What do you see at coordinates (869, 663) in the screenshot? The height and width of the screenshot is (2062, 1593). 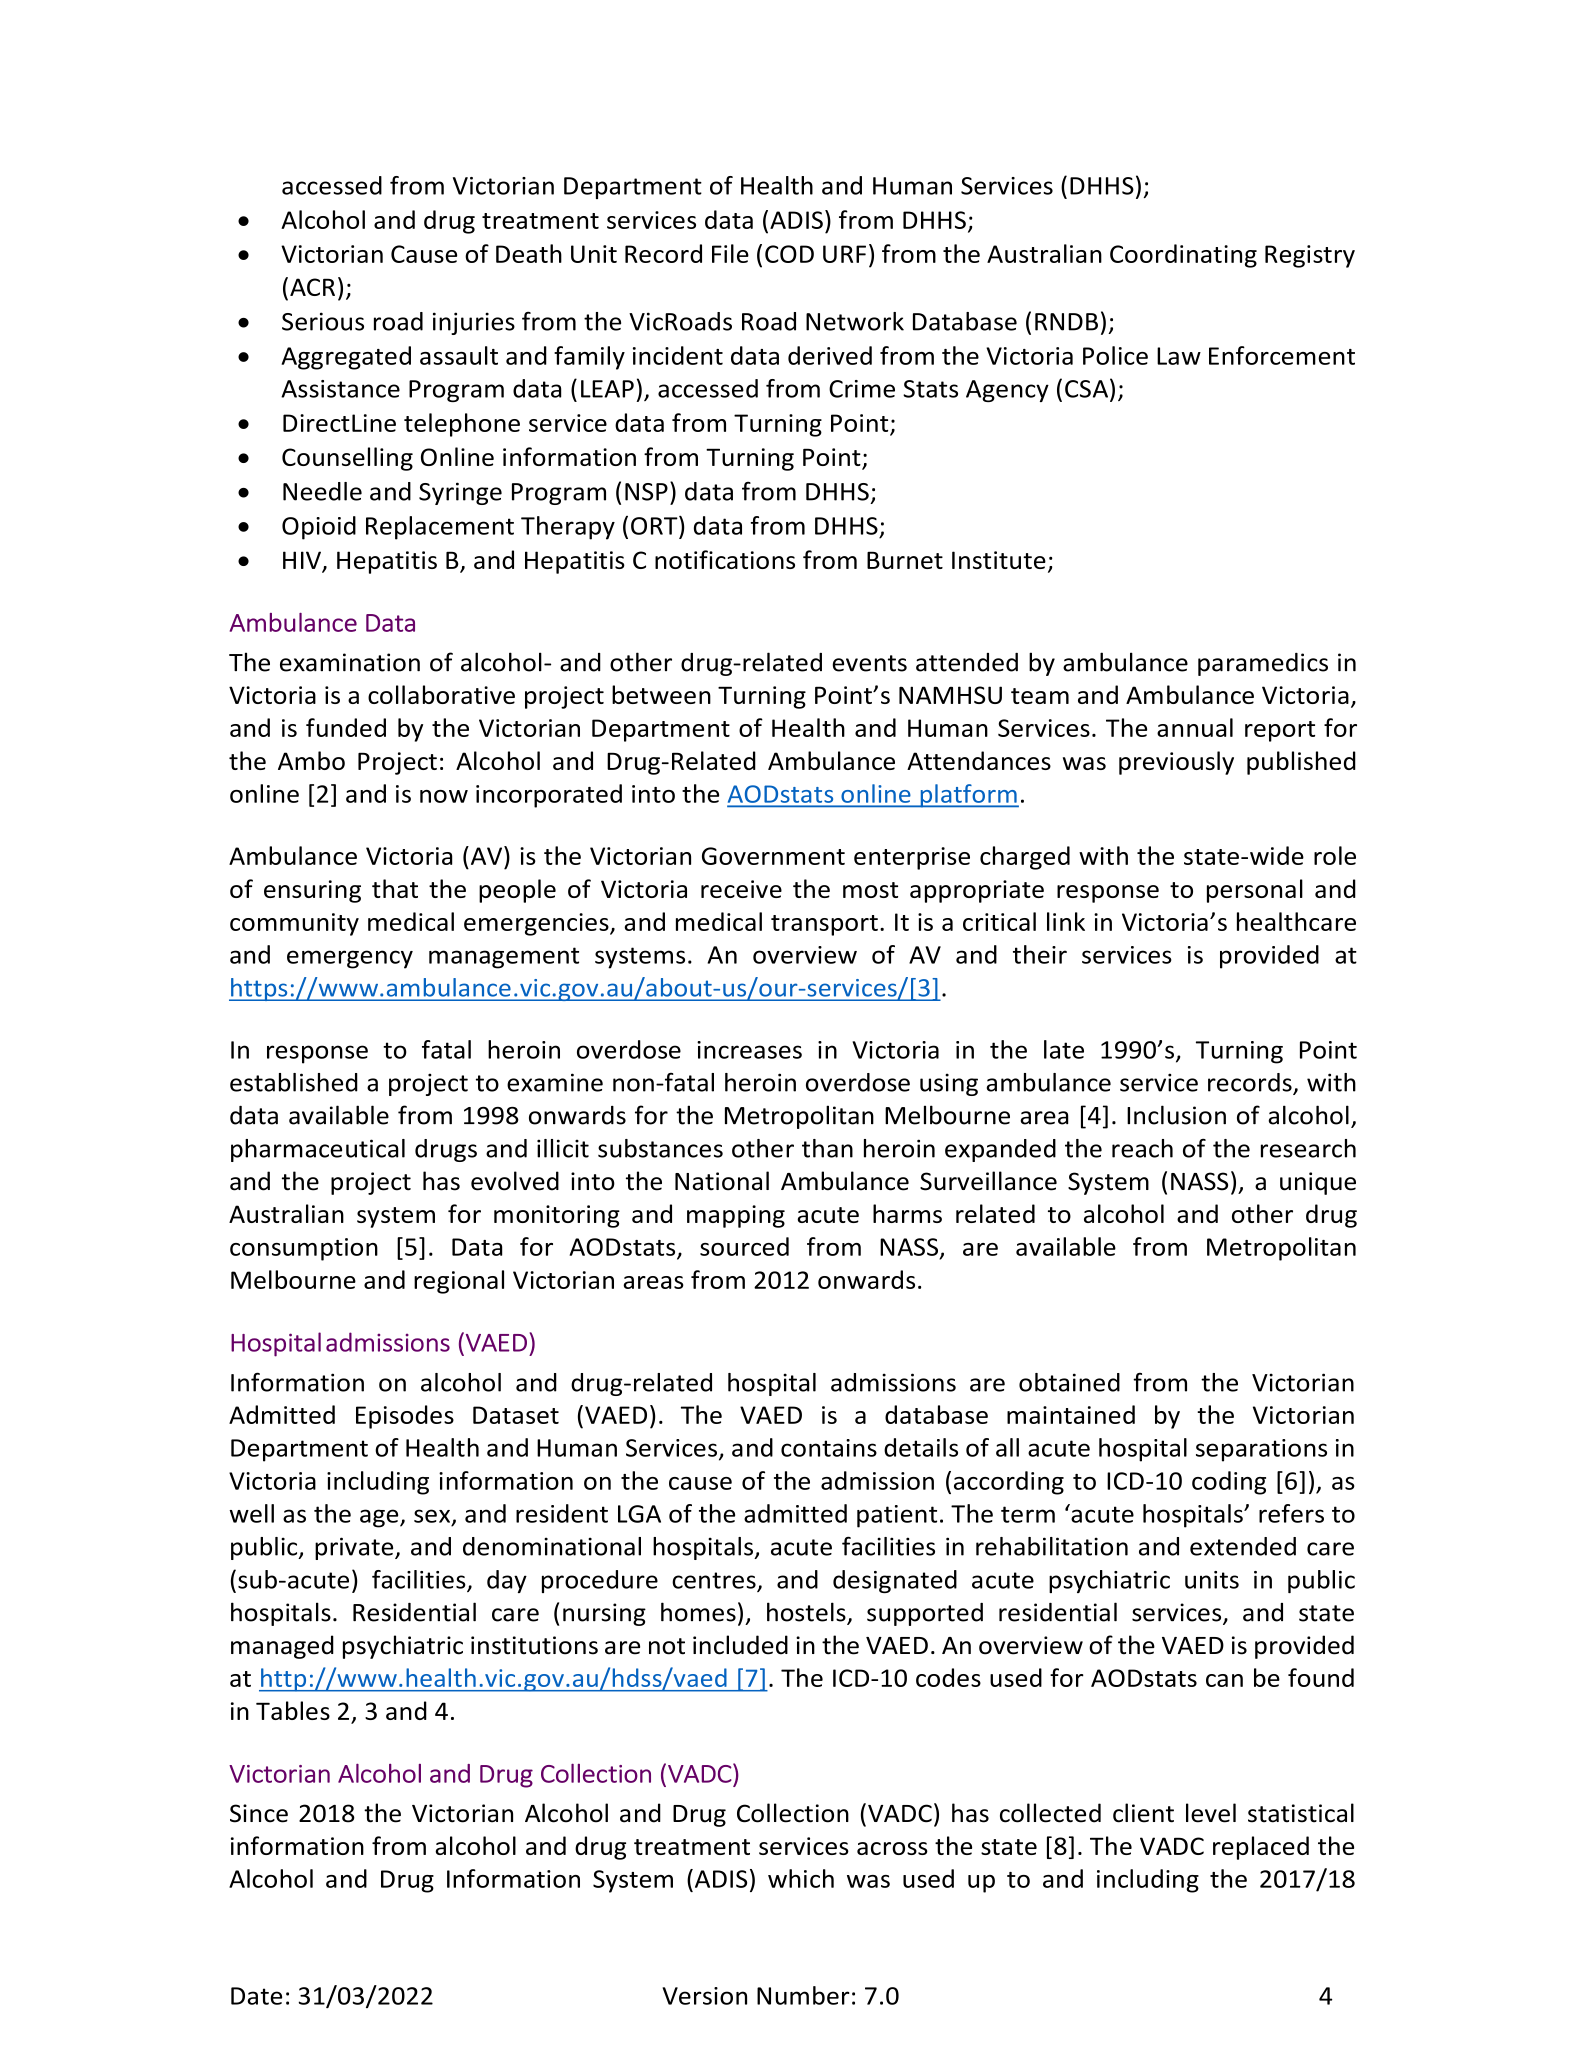 I see `events` at bounding box center [869, 663].
